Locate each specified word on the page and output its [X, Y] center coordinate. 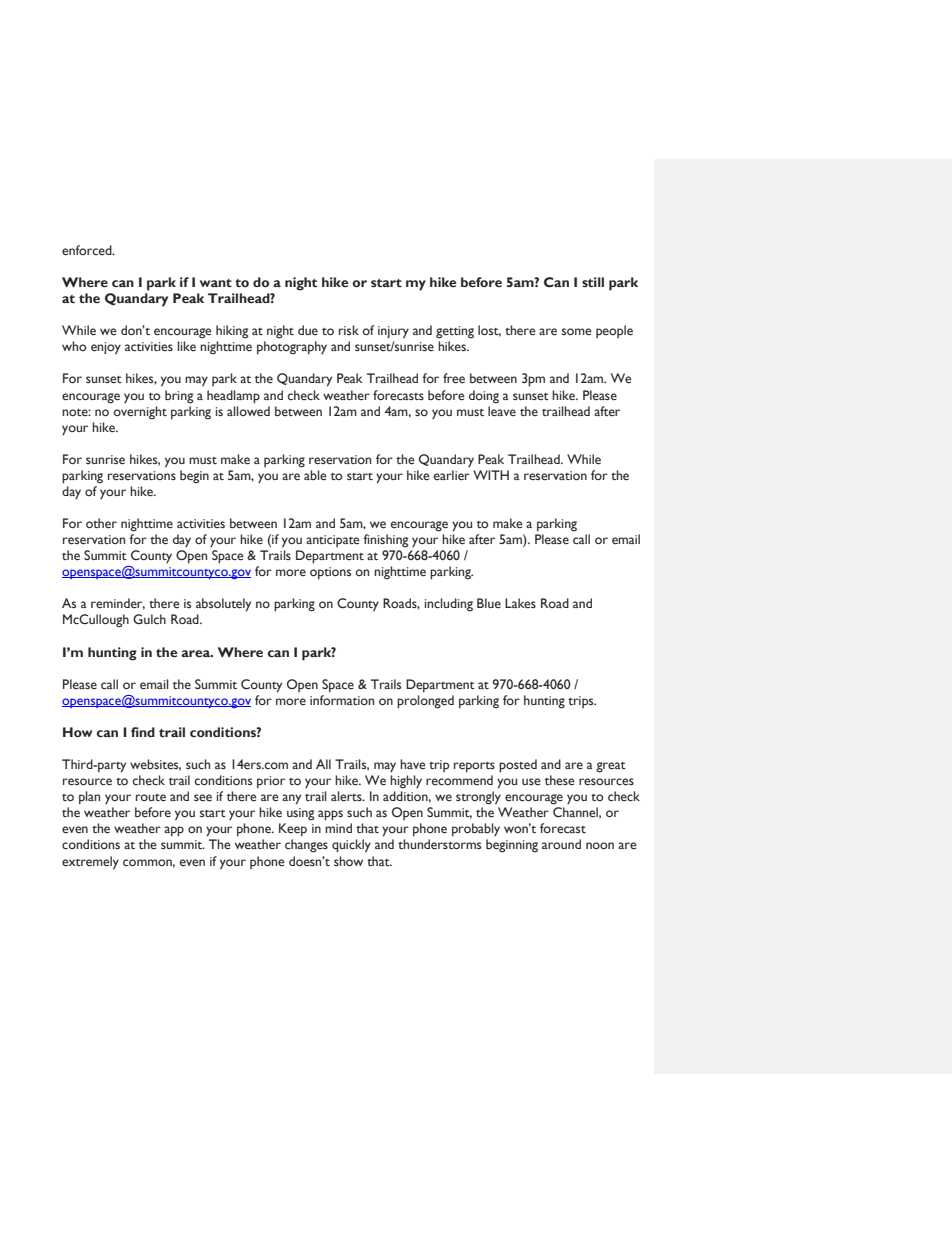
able [315, 475]
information [342, 700]
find [143, 732]
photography [292, 348]
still [593, 282]
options [330, 573]
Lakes [520, 603]
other [101, 523]
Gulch [149, 619]
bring [179, 397]
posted [518, 766]
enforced [88, 250]
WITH [491, 475]
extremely [90, 863]
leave [502, 411]
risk [349, 330]
